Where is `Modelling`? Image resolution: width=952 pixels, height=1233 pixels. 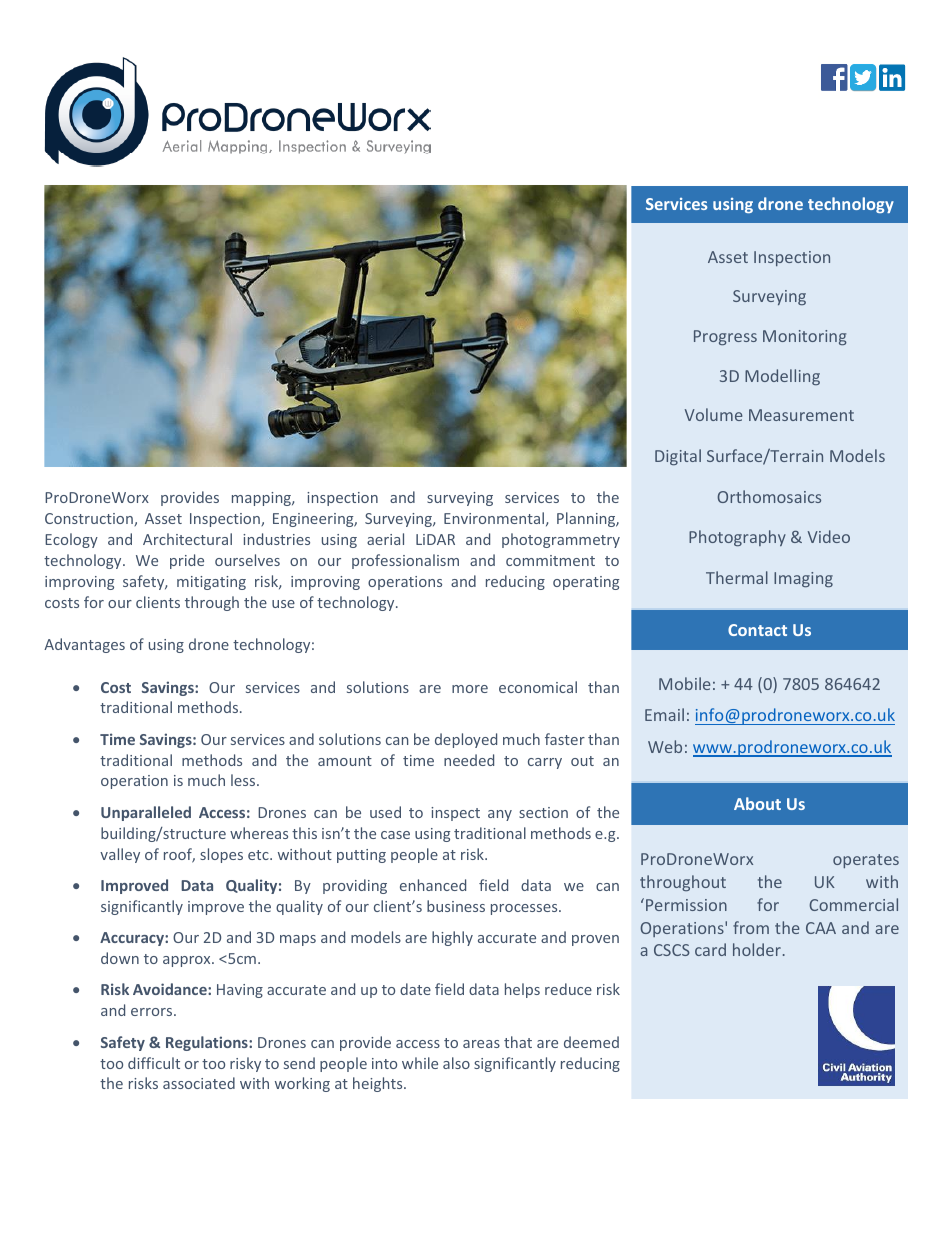 Modelling is located at coordinates (782, 377).
